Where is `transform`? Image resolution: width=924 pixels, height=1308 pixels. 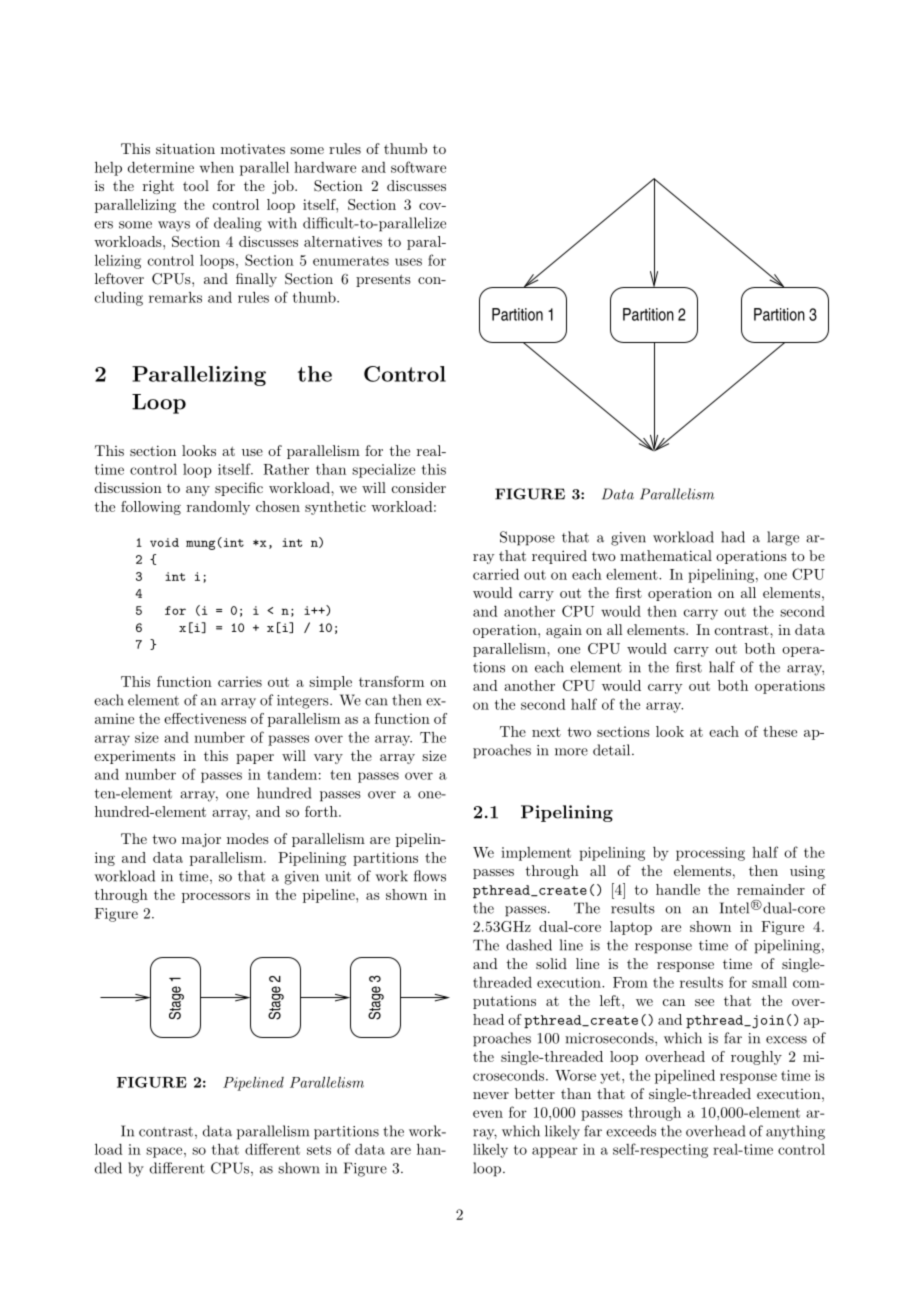
transform is located at coordinates (391, 681).
